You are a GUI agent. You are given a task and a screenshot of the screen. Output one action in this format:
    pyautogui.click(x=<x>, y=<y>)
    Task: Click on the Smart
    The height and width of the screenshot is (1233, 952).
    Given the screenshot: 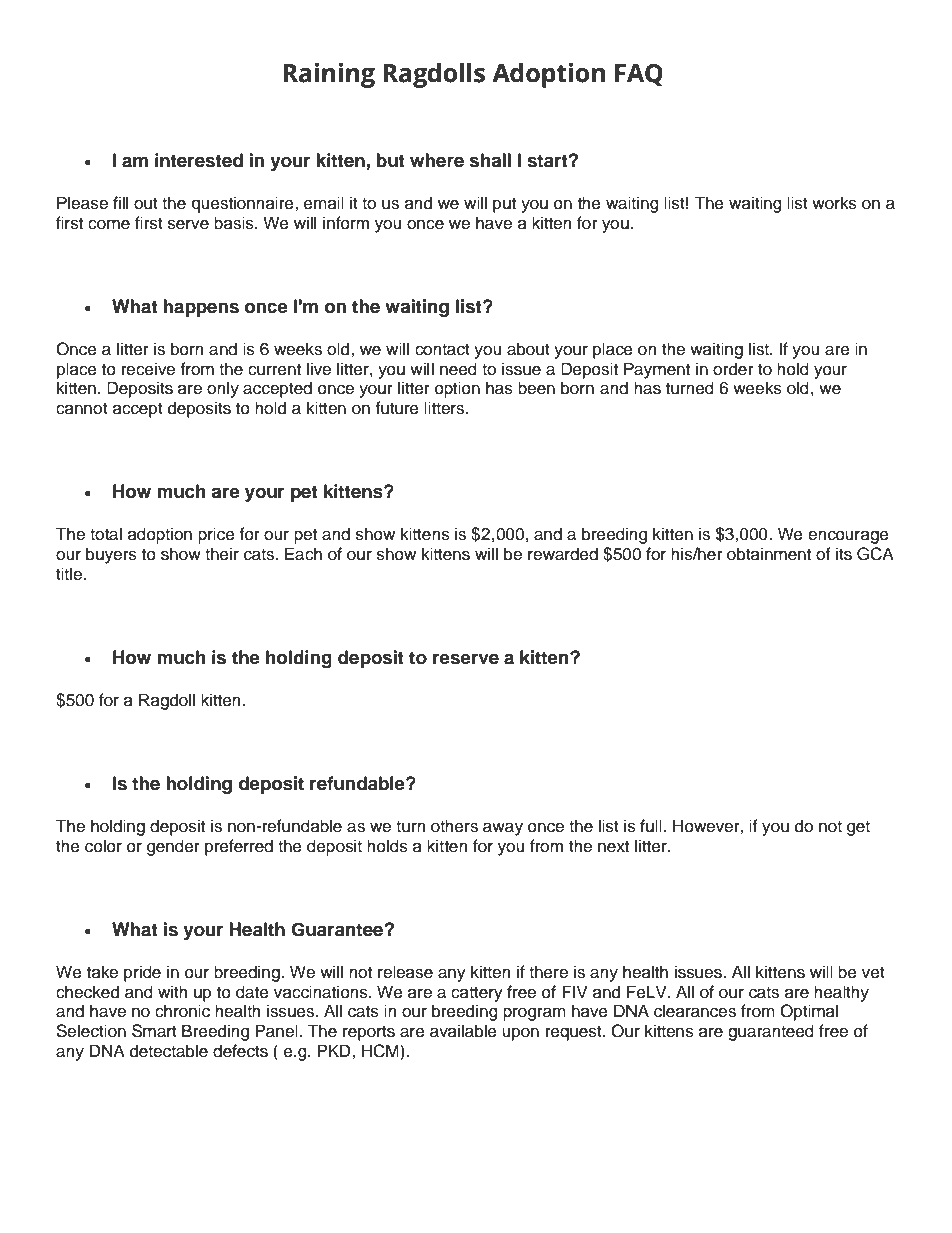 What is the action you would take?
    pyautogui.click(x=154, y=1031)
